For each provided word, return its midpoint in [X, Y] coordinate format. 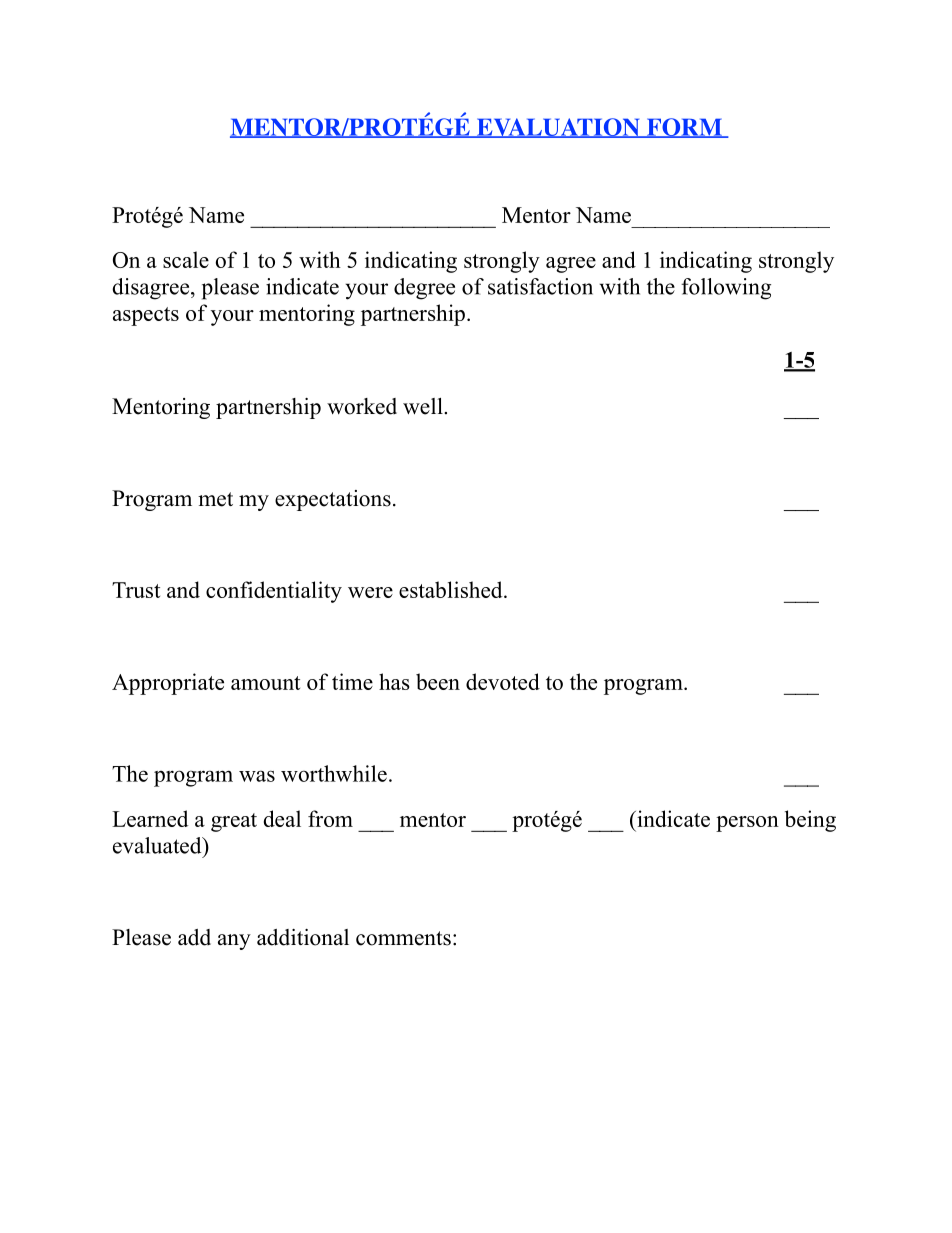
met [215, 499]
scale [186, 259]
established [452, 589]
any [234, 942]
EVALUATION [558, 128]
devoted [503, 681]
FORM [684, 128]
